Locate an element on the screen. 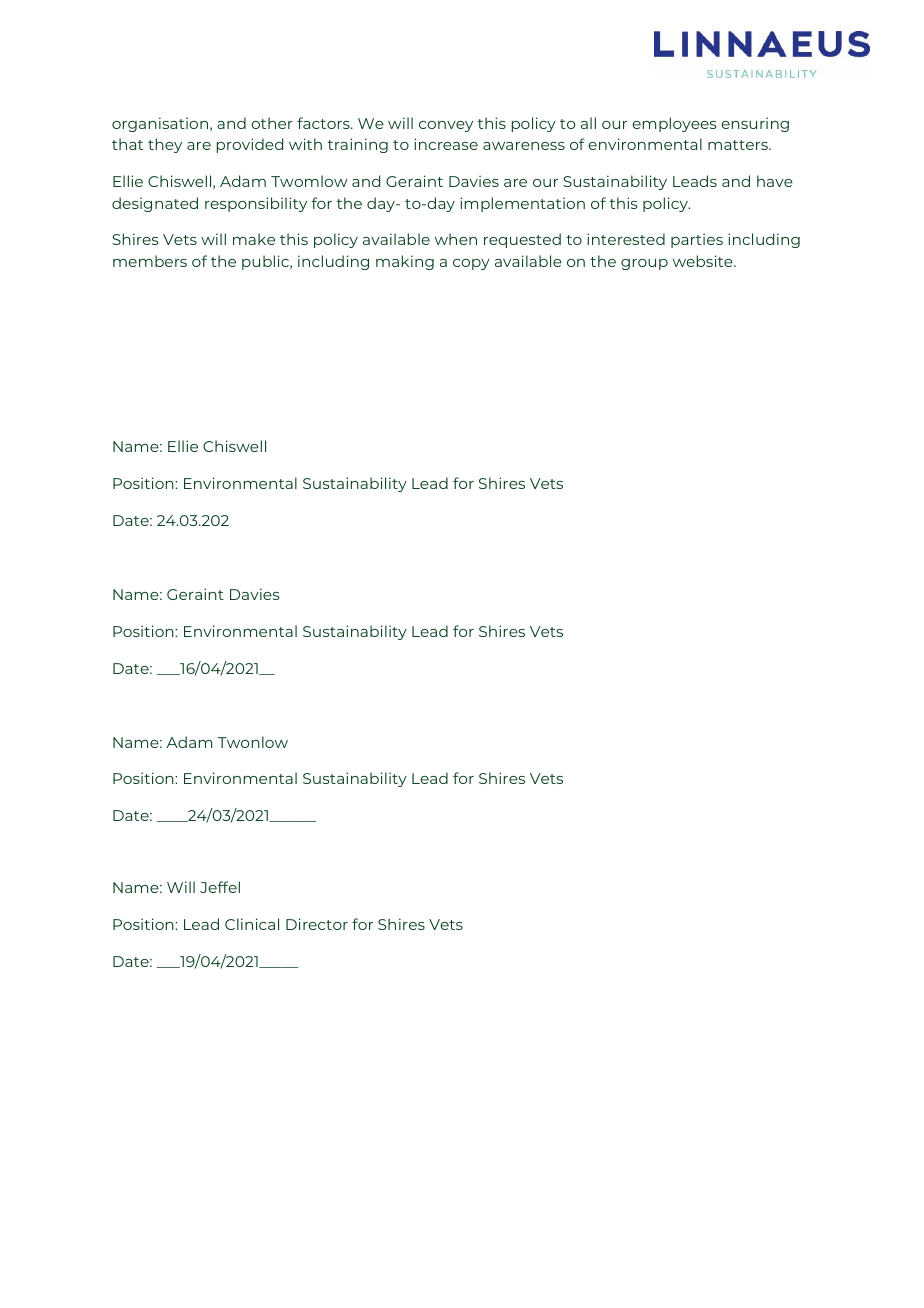 This screenshot has height=1308, width=924. copy is located at coordinates (471, 264).
